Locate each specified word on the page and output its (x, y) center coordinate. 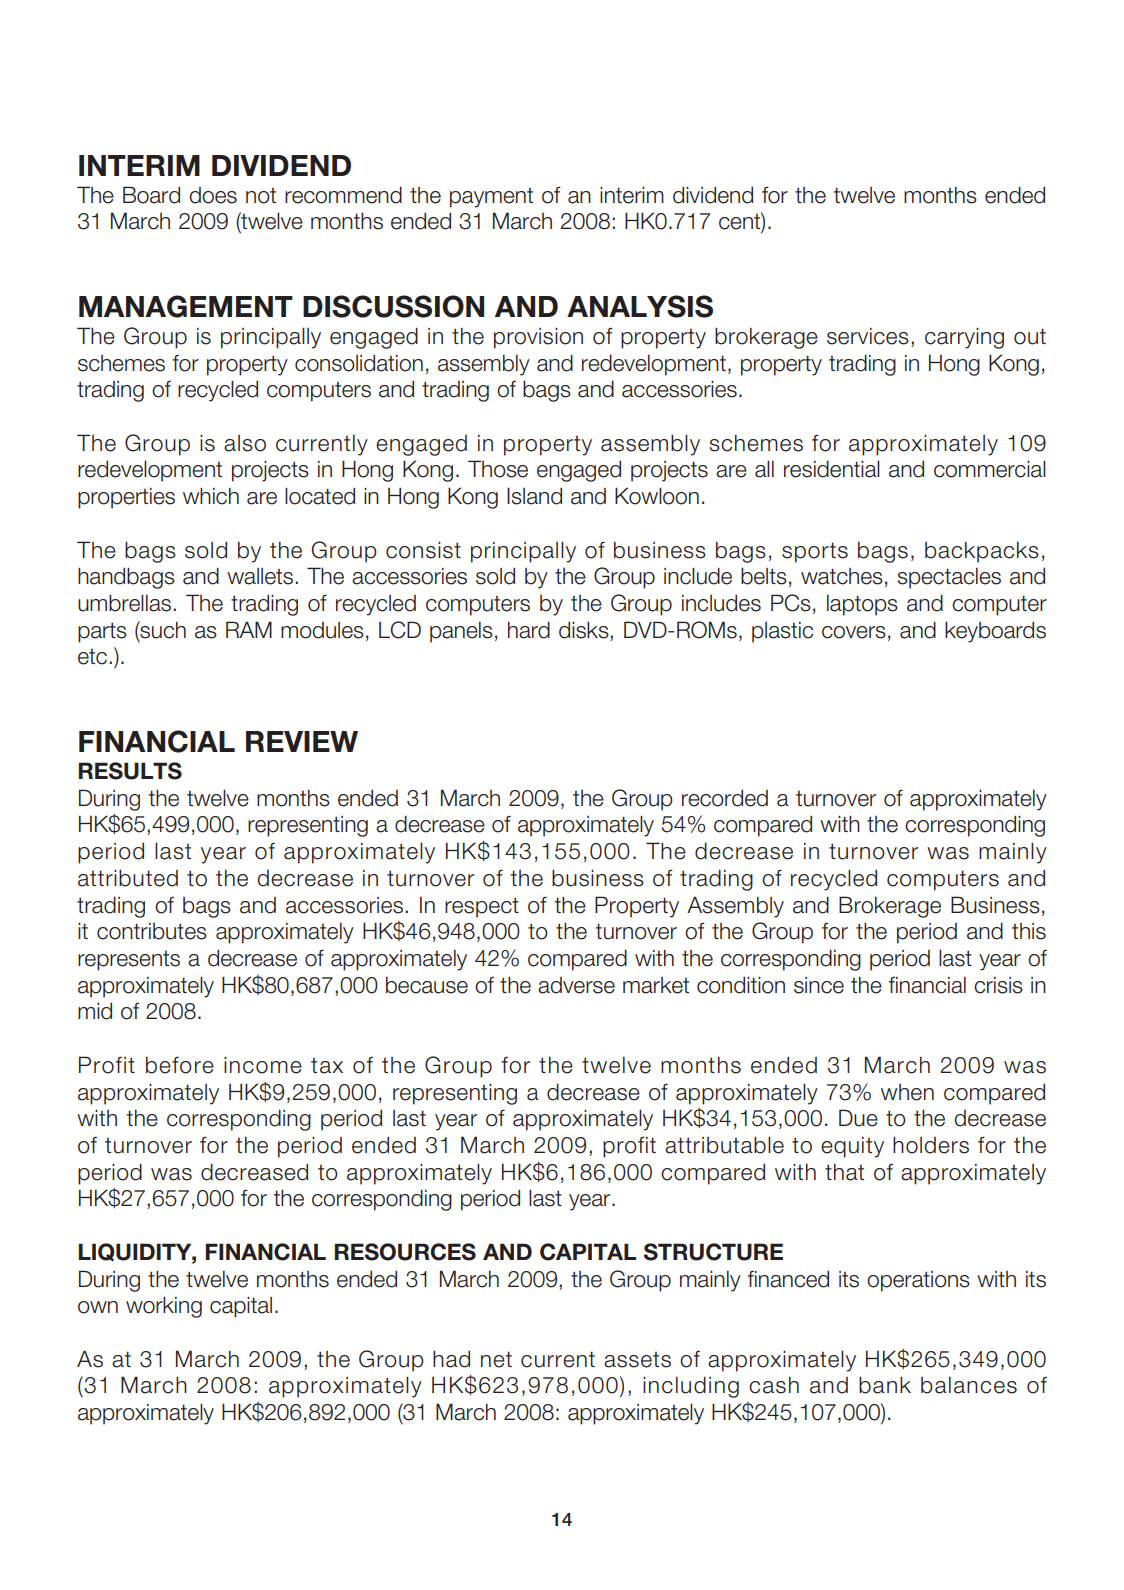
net (496, 1359)
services (868, 336)
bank (885, 1385)
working (164, 1307)
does (213, 195)
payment (491, 198)
